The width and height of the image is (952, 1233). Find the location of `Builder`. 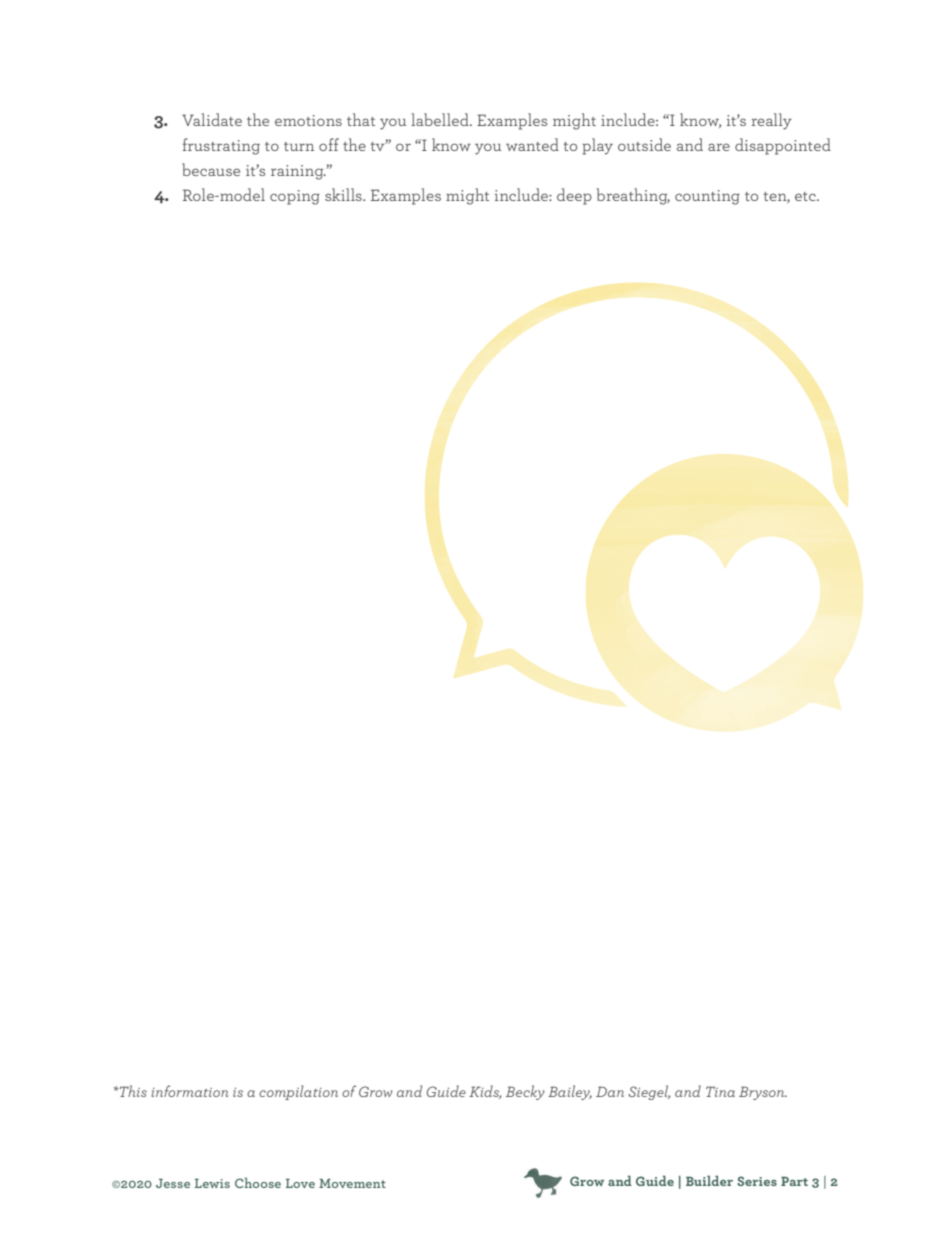

Builder is located at coordinates (709, 1180).
